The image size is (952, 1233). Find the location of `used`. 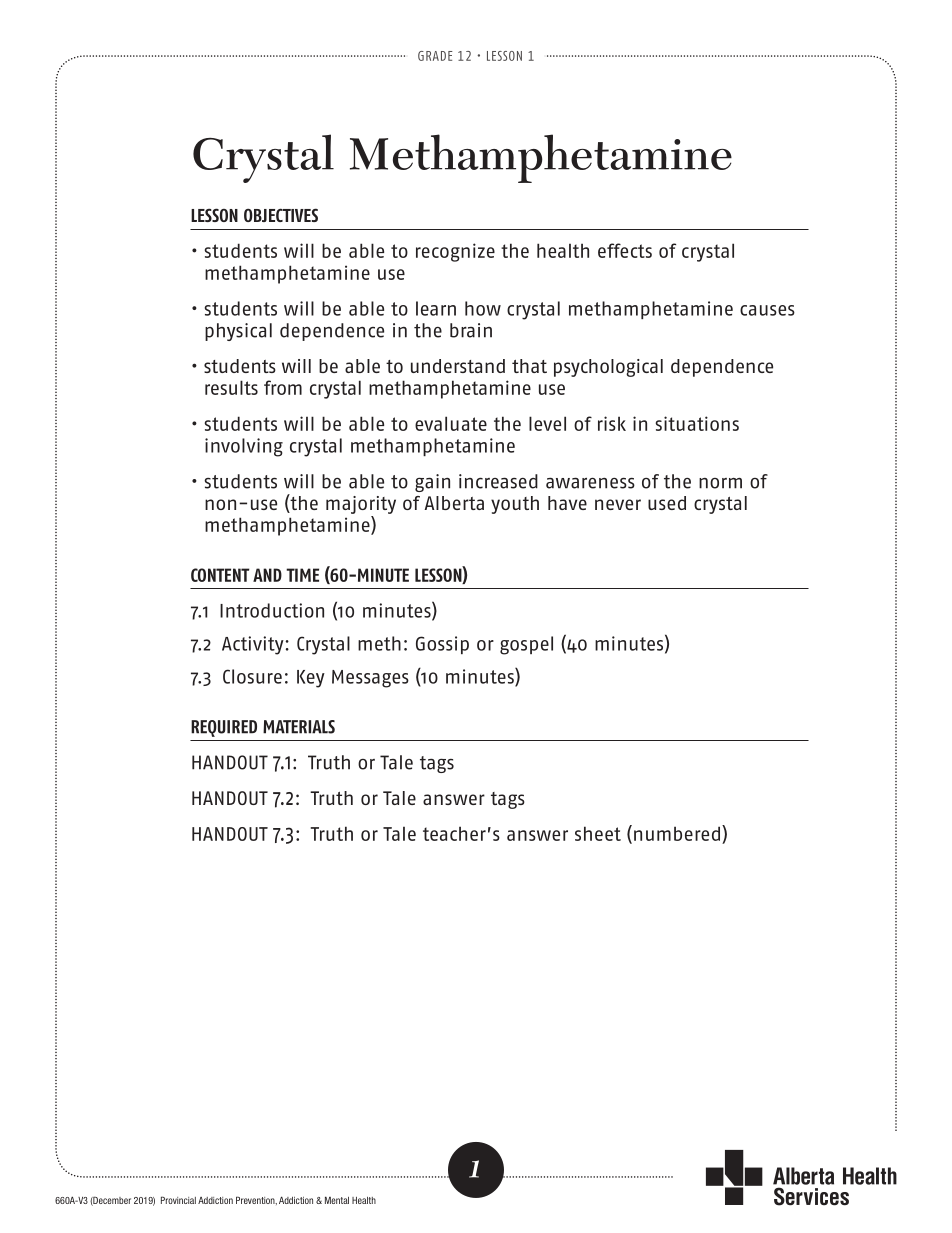

used is located at coordinates (667, 503).
